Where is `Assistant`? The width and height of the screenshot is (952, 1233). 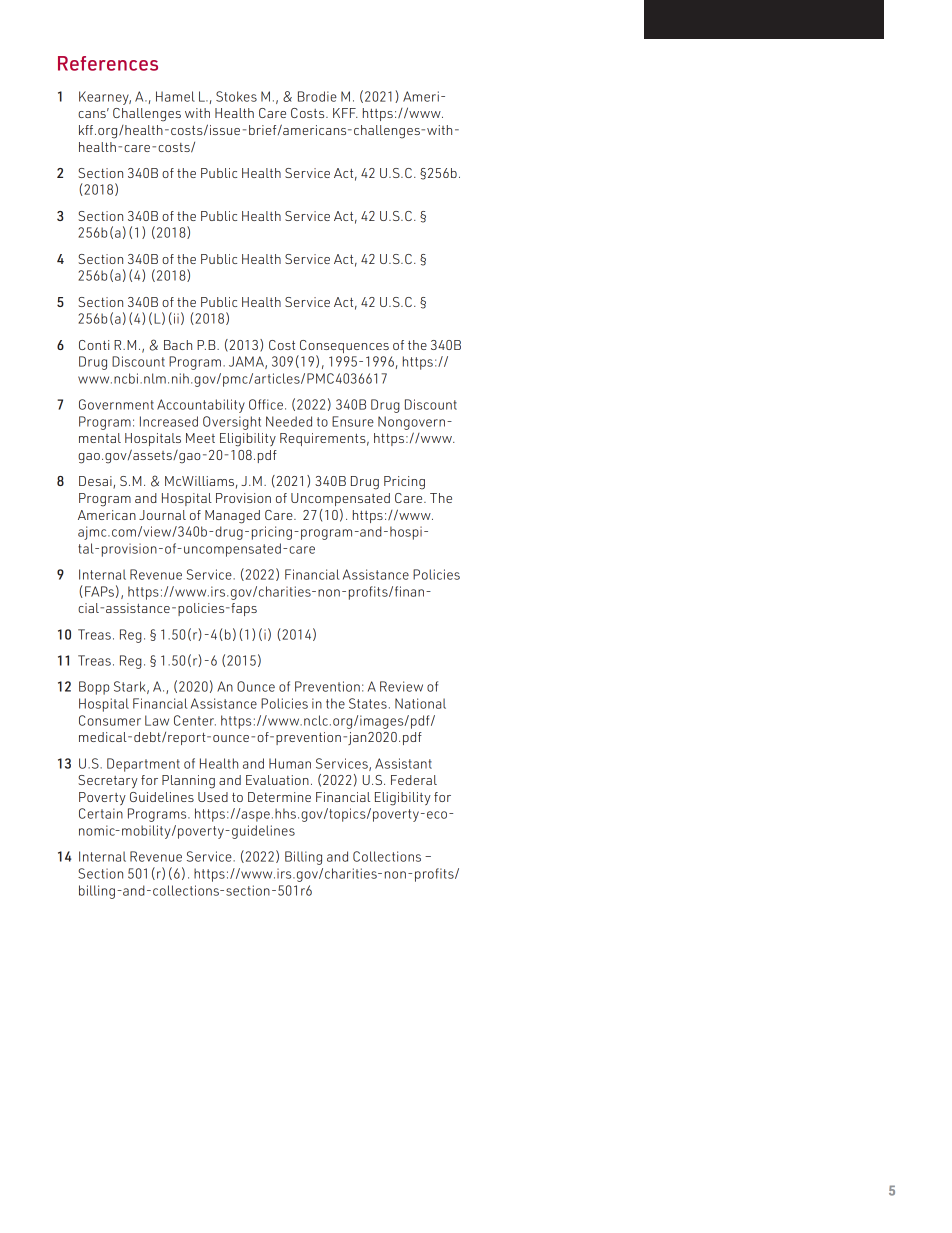
Assistant is located at coordinates (403, 763).
